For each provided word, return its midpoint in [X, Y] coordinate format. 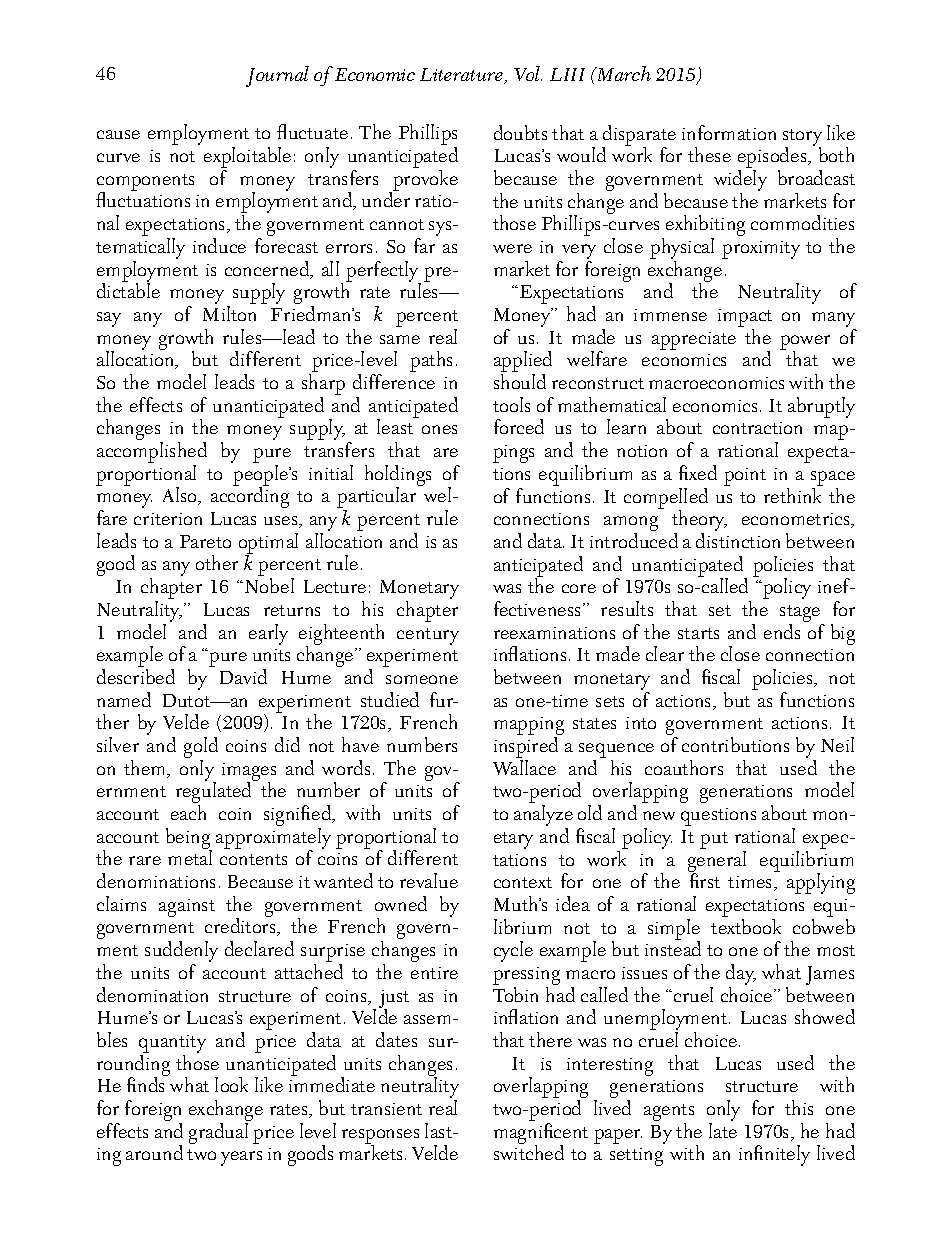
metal [190, 857]
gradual [218, 1133]
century [428, 636]
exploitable [247, 159]
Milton [229, 313]
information [729, 132]
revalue [429, 880]
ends [782, 631]
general [717, 862]
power [805, 344]
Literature [463, 76]
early [268, 634]
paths [431, 361]
